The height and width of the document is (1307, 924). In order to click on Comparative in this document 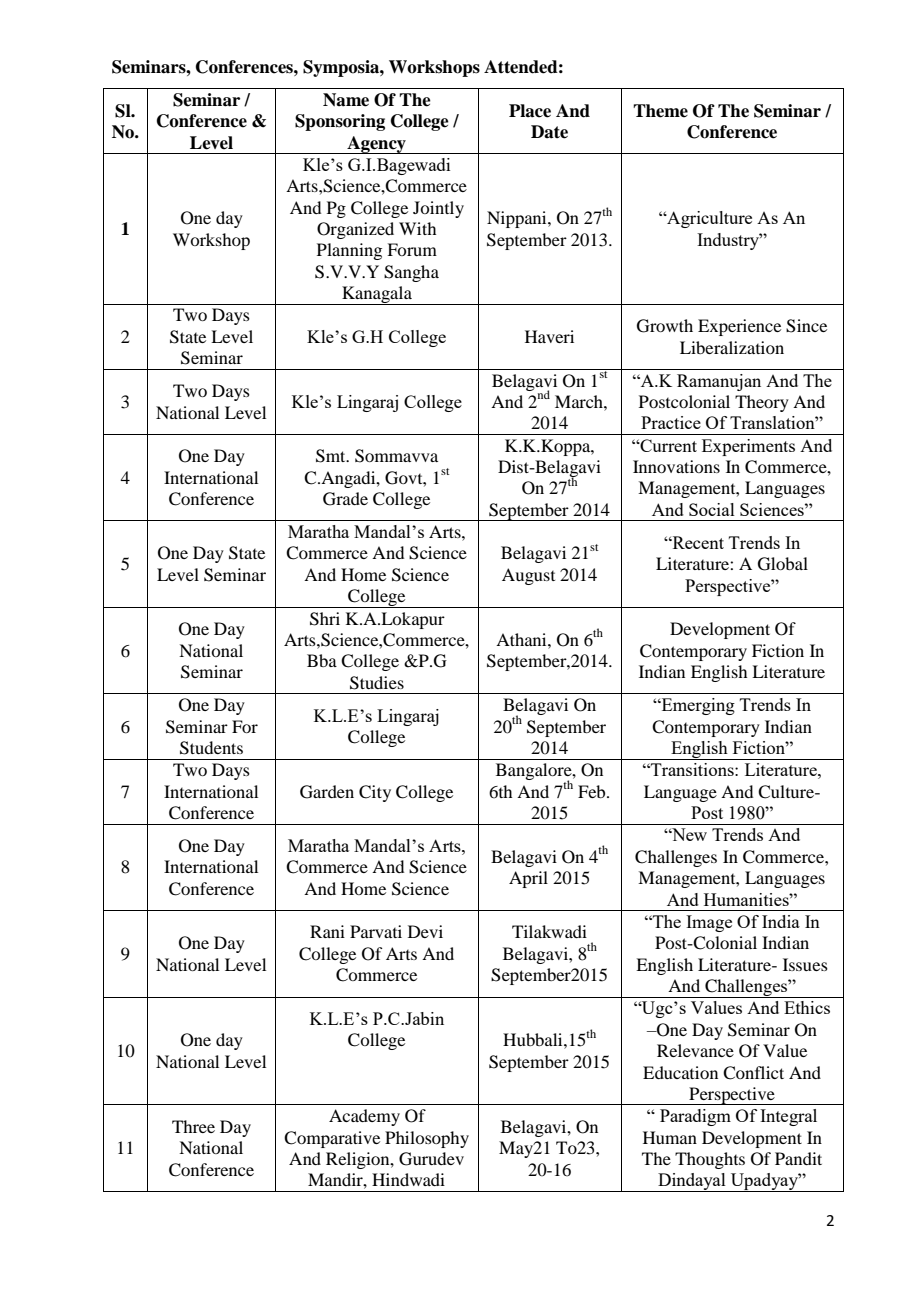, I will do `click(332, 1139)`.
